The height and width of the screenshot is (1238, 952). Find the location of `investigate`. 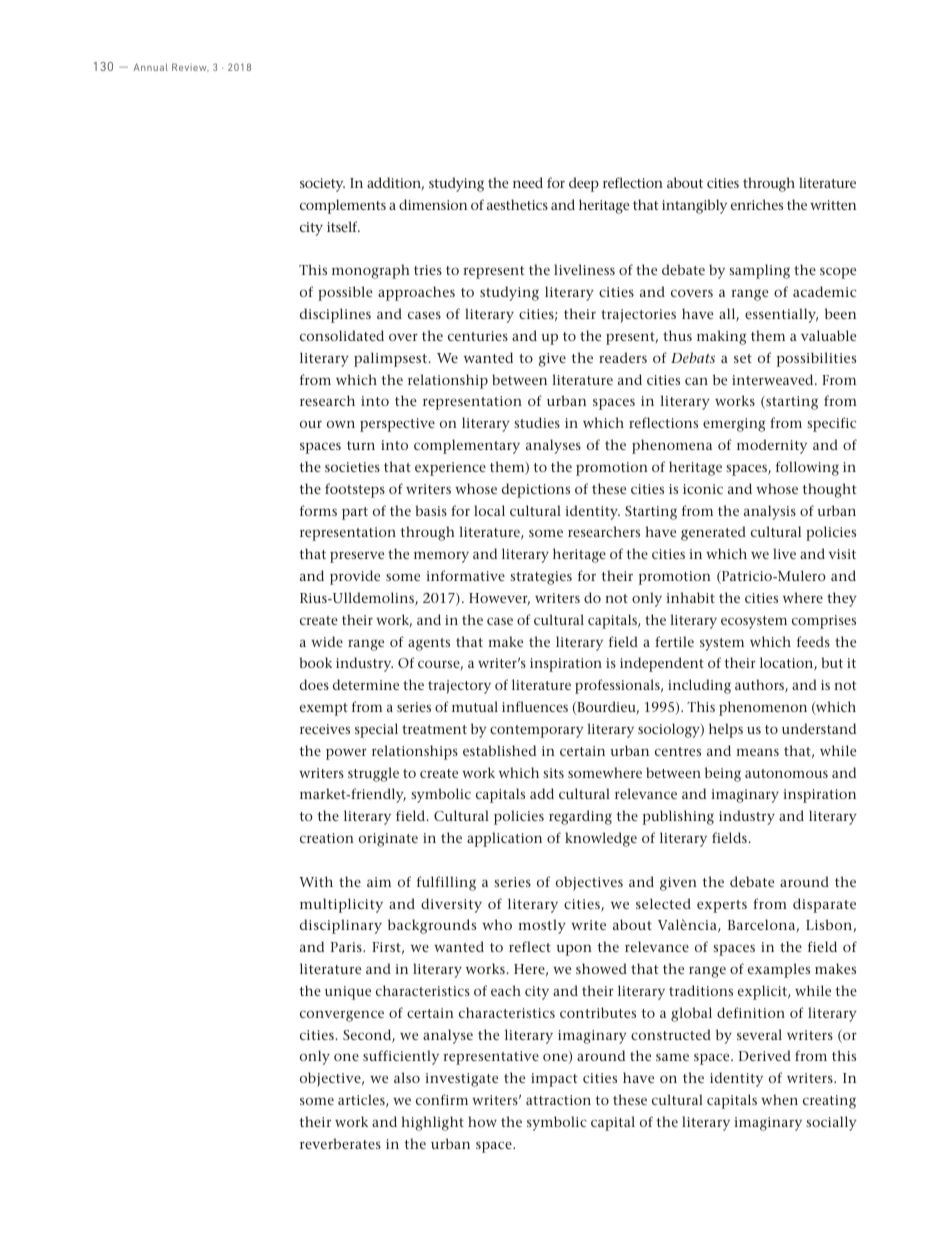

investigate is located at coordinates (461, 1080).
